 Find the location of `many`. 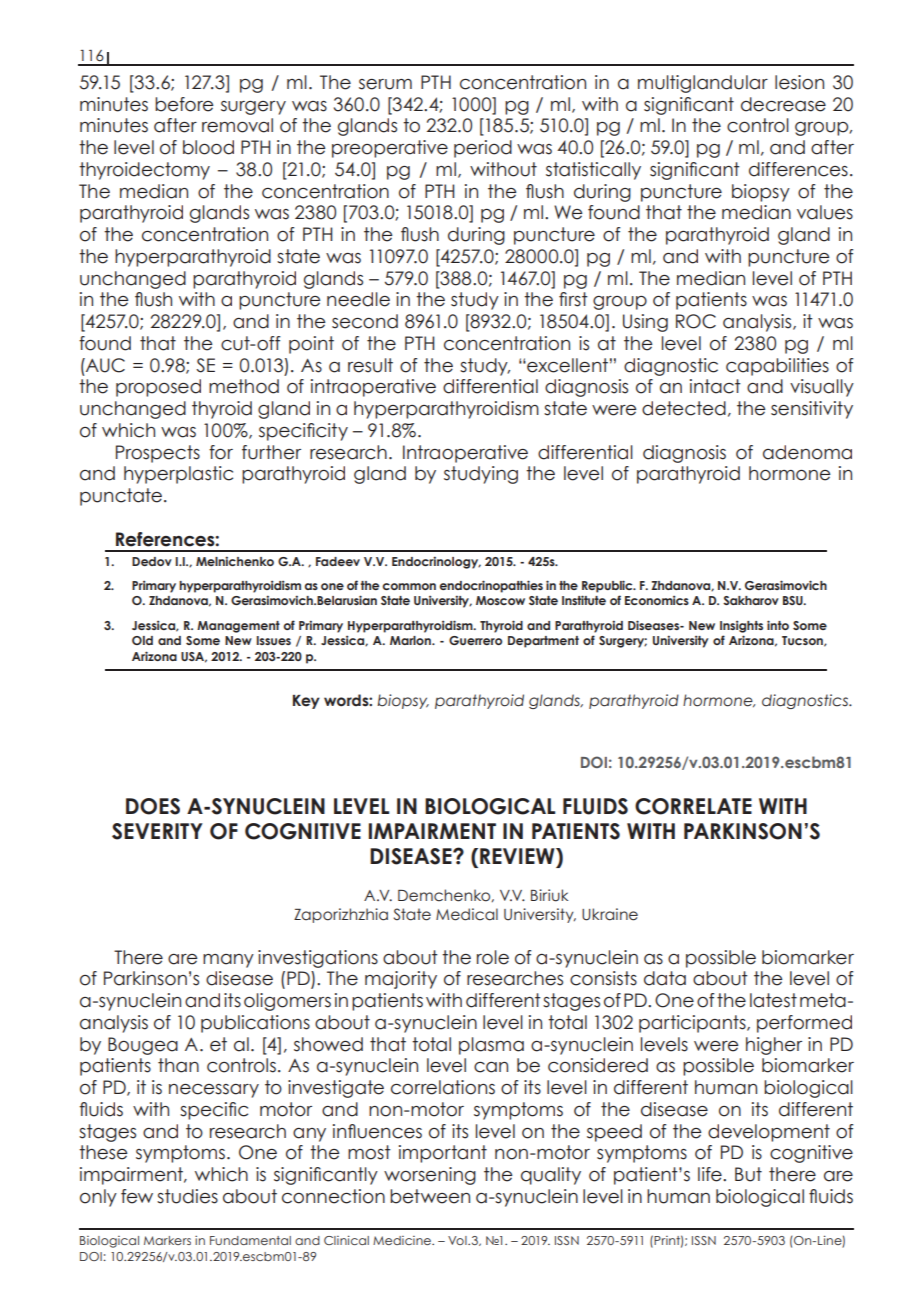

many is located at coordinates (228, 961).
